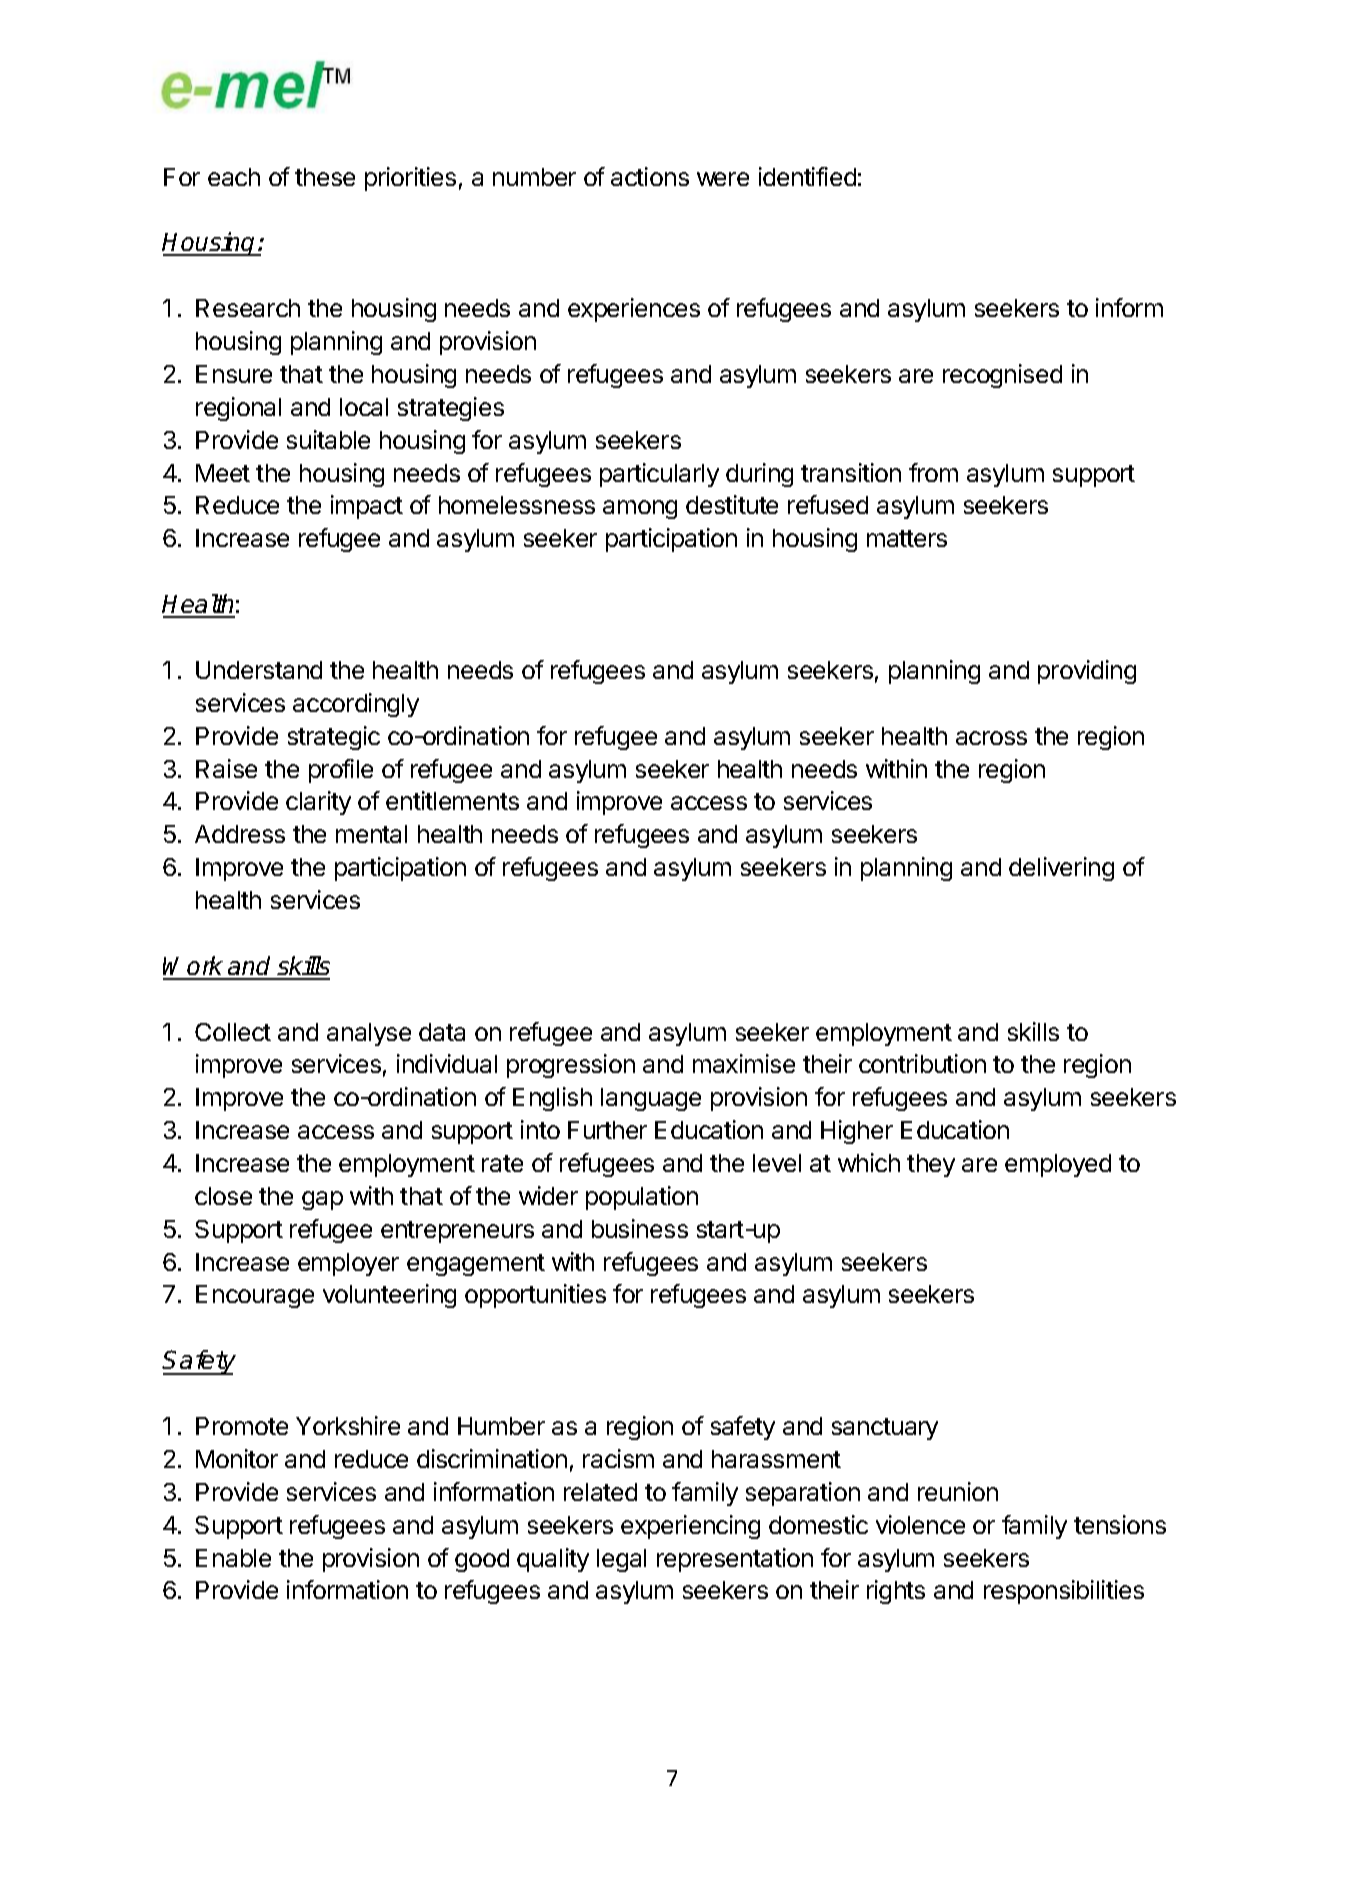  Describe the element at coordinates (367, 507) in the screenshot. I see `impact` at that location.
